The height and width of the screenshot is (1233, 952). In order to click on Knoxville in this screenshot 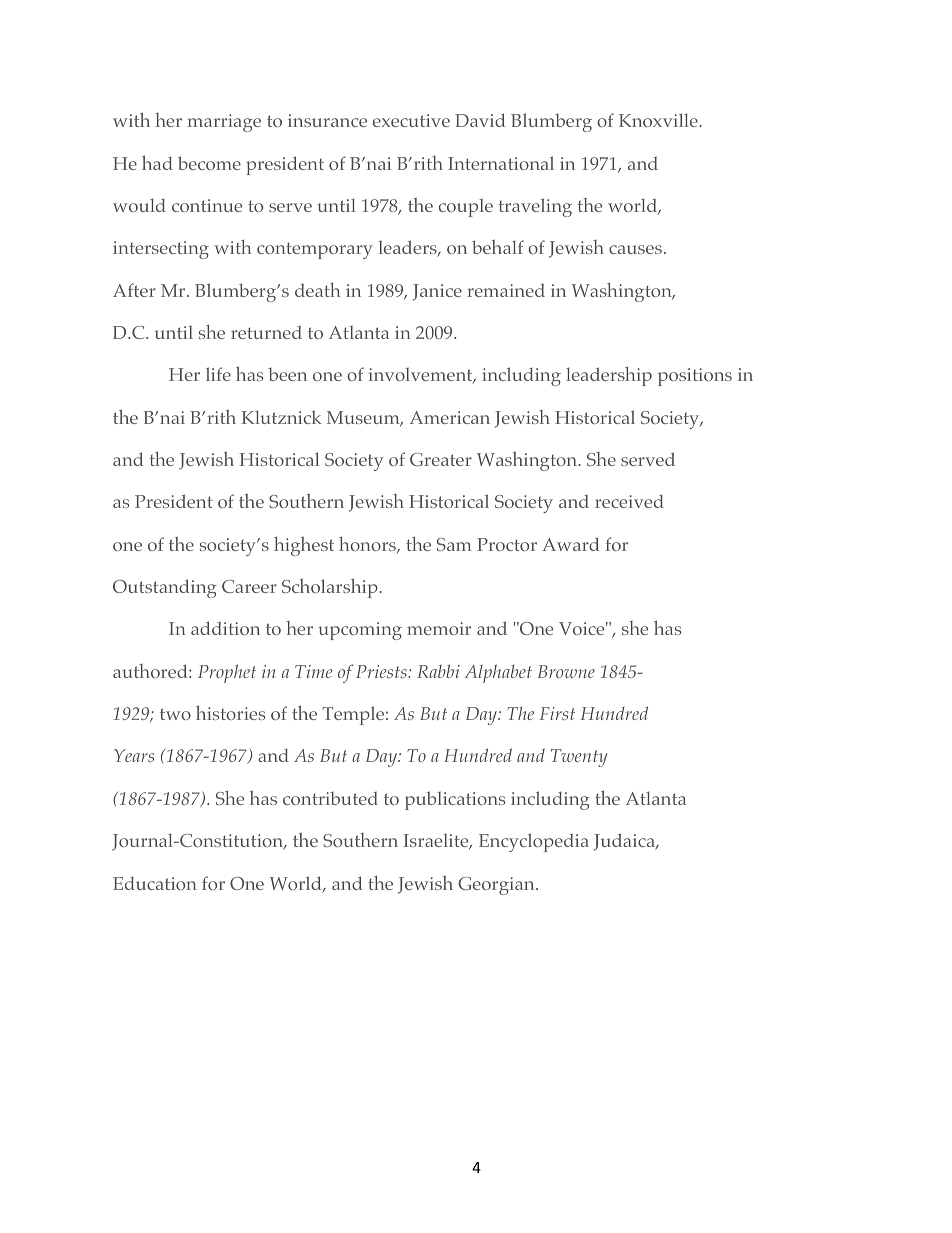, I will do `click(659, 120)`.
